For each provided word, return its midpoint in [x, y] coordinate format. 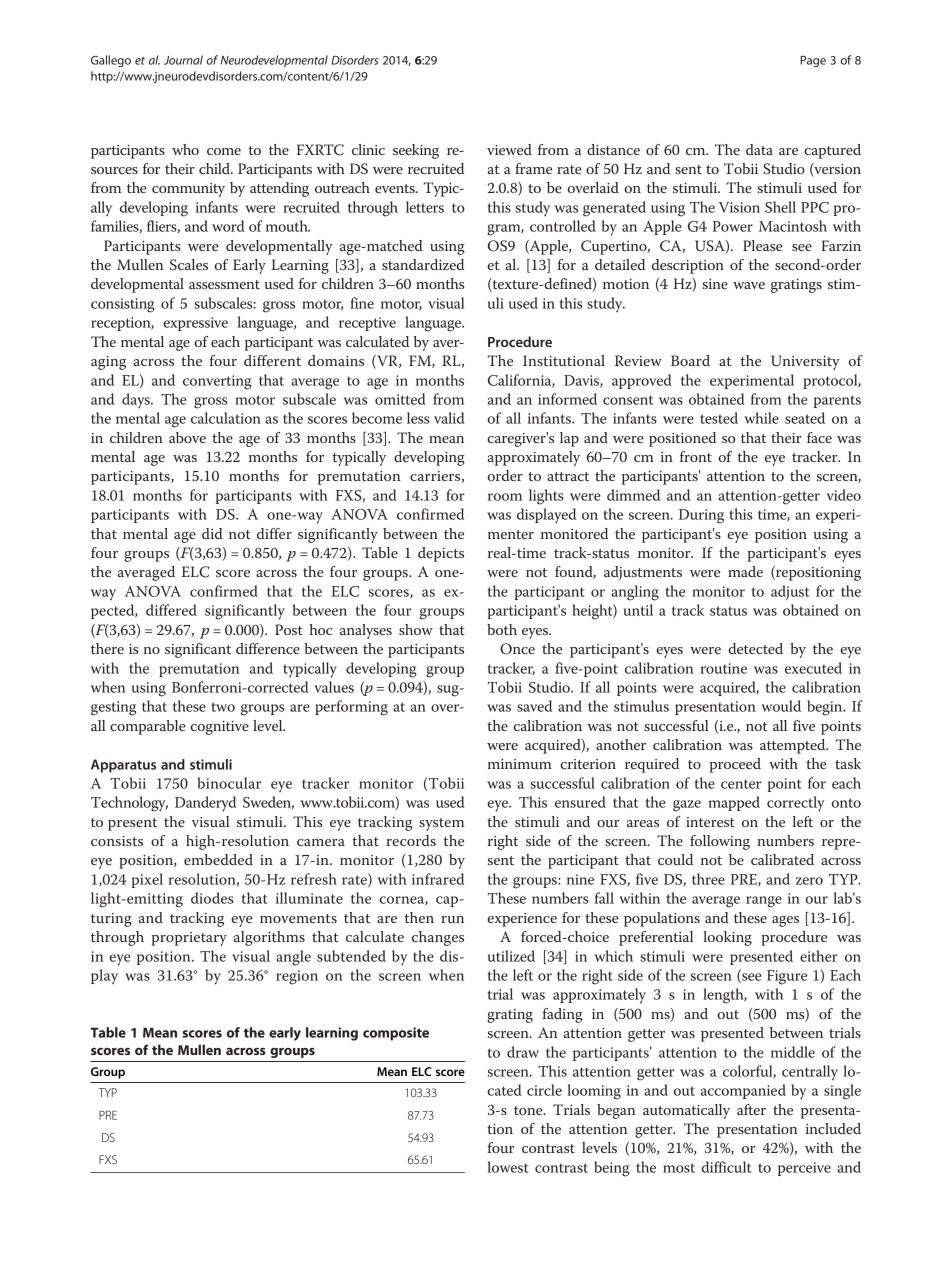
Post [289, 629]
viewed [509, 149]
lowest [508, 1167]
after [751, 1109]
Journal [183, 60]
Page [813, 61]
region [297, 977]
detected [755, 648]
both [502, 629]
